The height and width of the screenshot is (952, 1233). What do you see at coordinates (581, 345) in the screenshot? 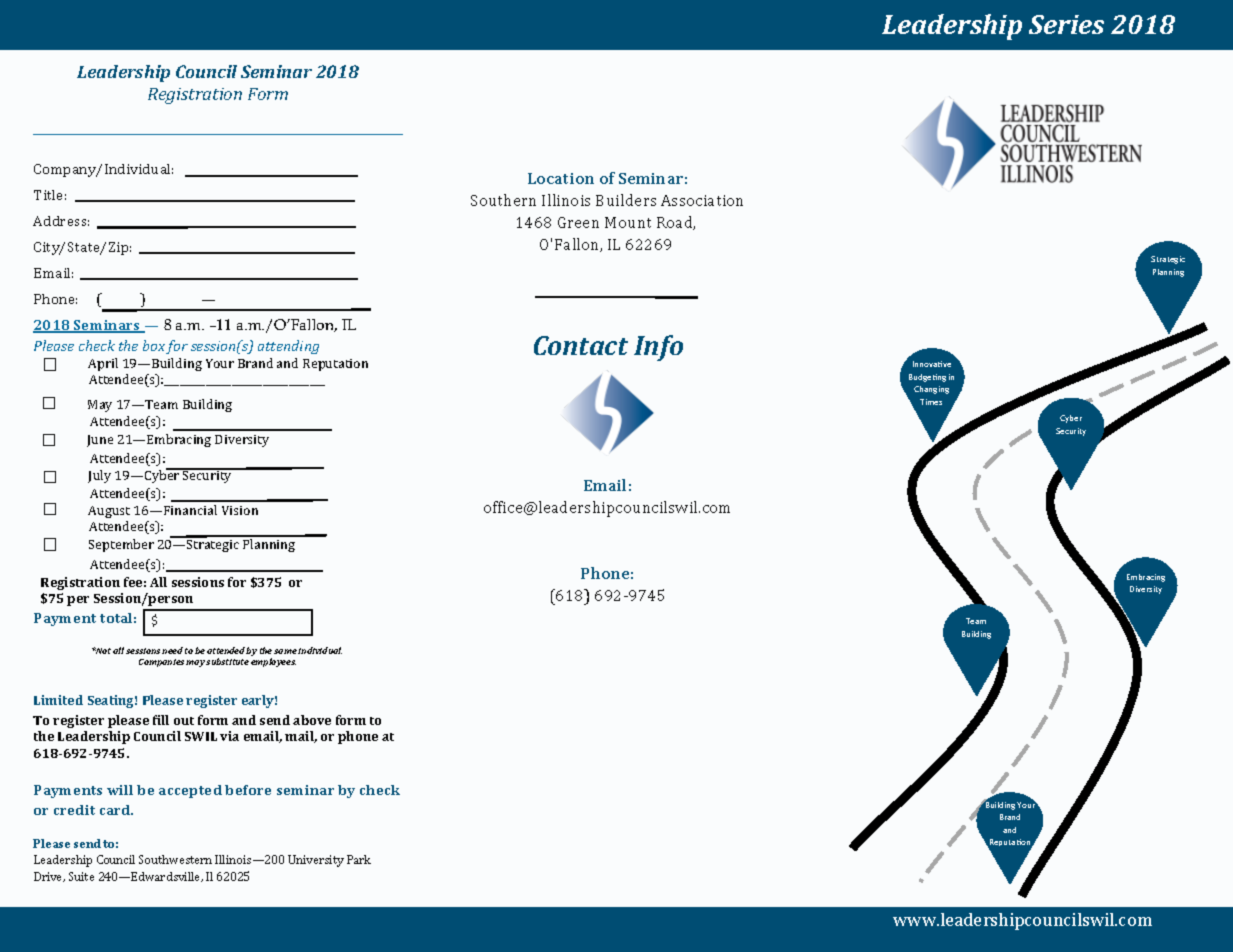
I see `Contact` at bounding box center [581, 345].
